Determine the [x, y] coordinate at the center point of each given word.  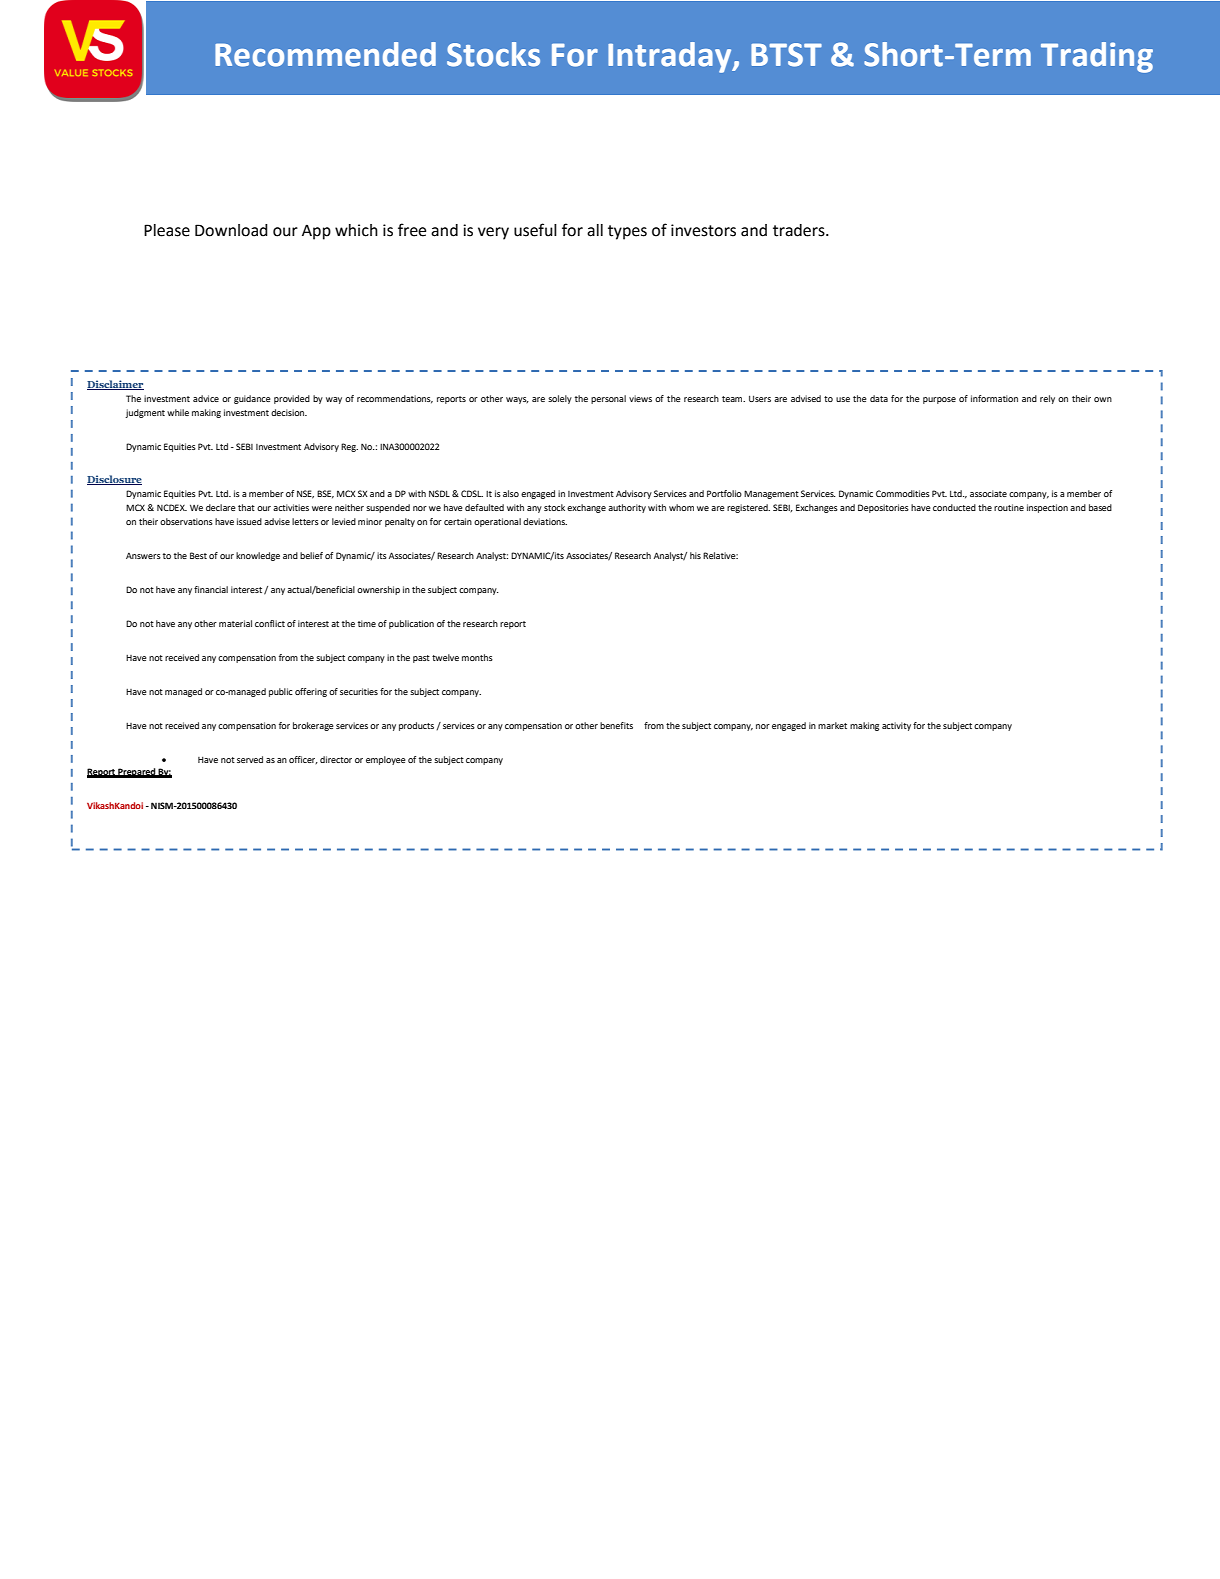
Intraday [671, 57]
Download [231, 230]
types [627, 232]
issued [249, 521]
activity [896, 726]
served [250, 759]
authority [627, 508]
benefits [616, 725]
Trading [1097, 57]
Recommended [325, 54]
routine [1009, 507]
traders [800, 230]
